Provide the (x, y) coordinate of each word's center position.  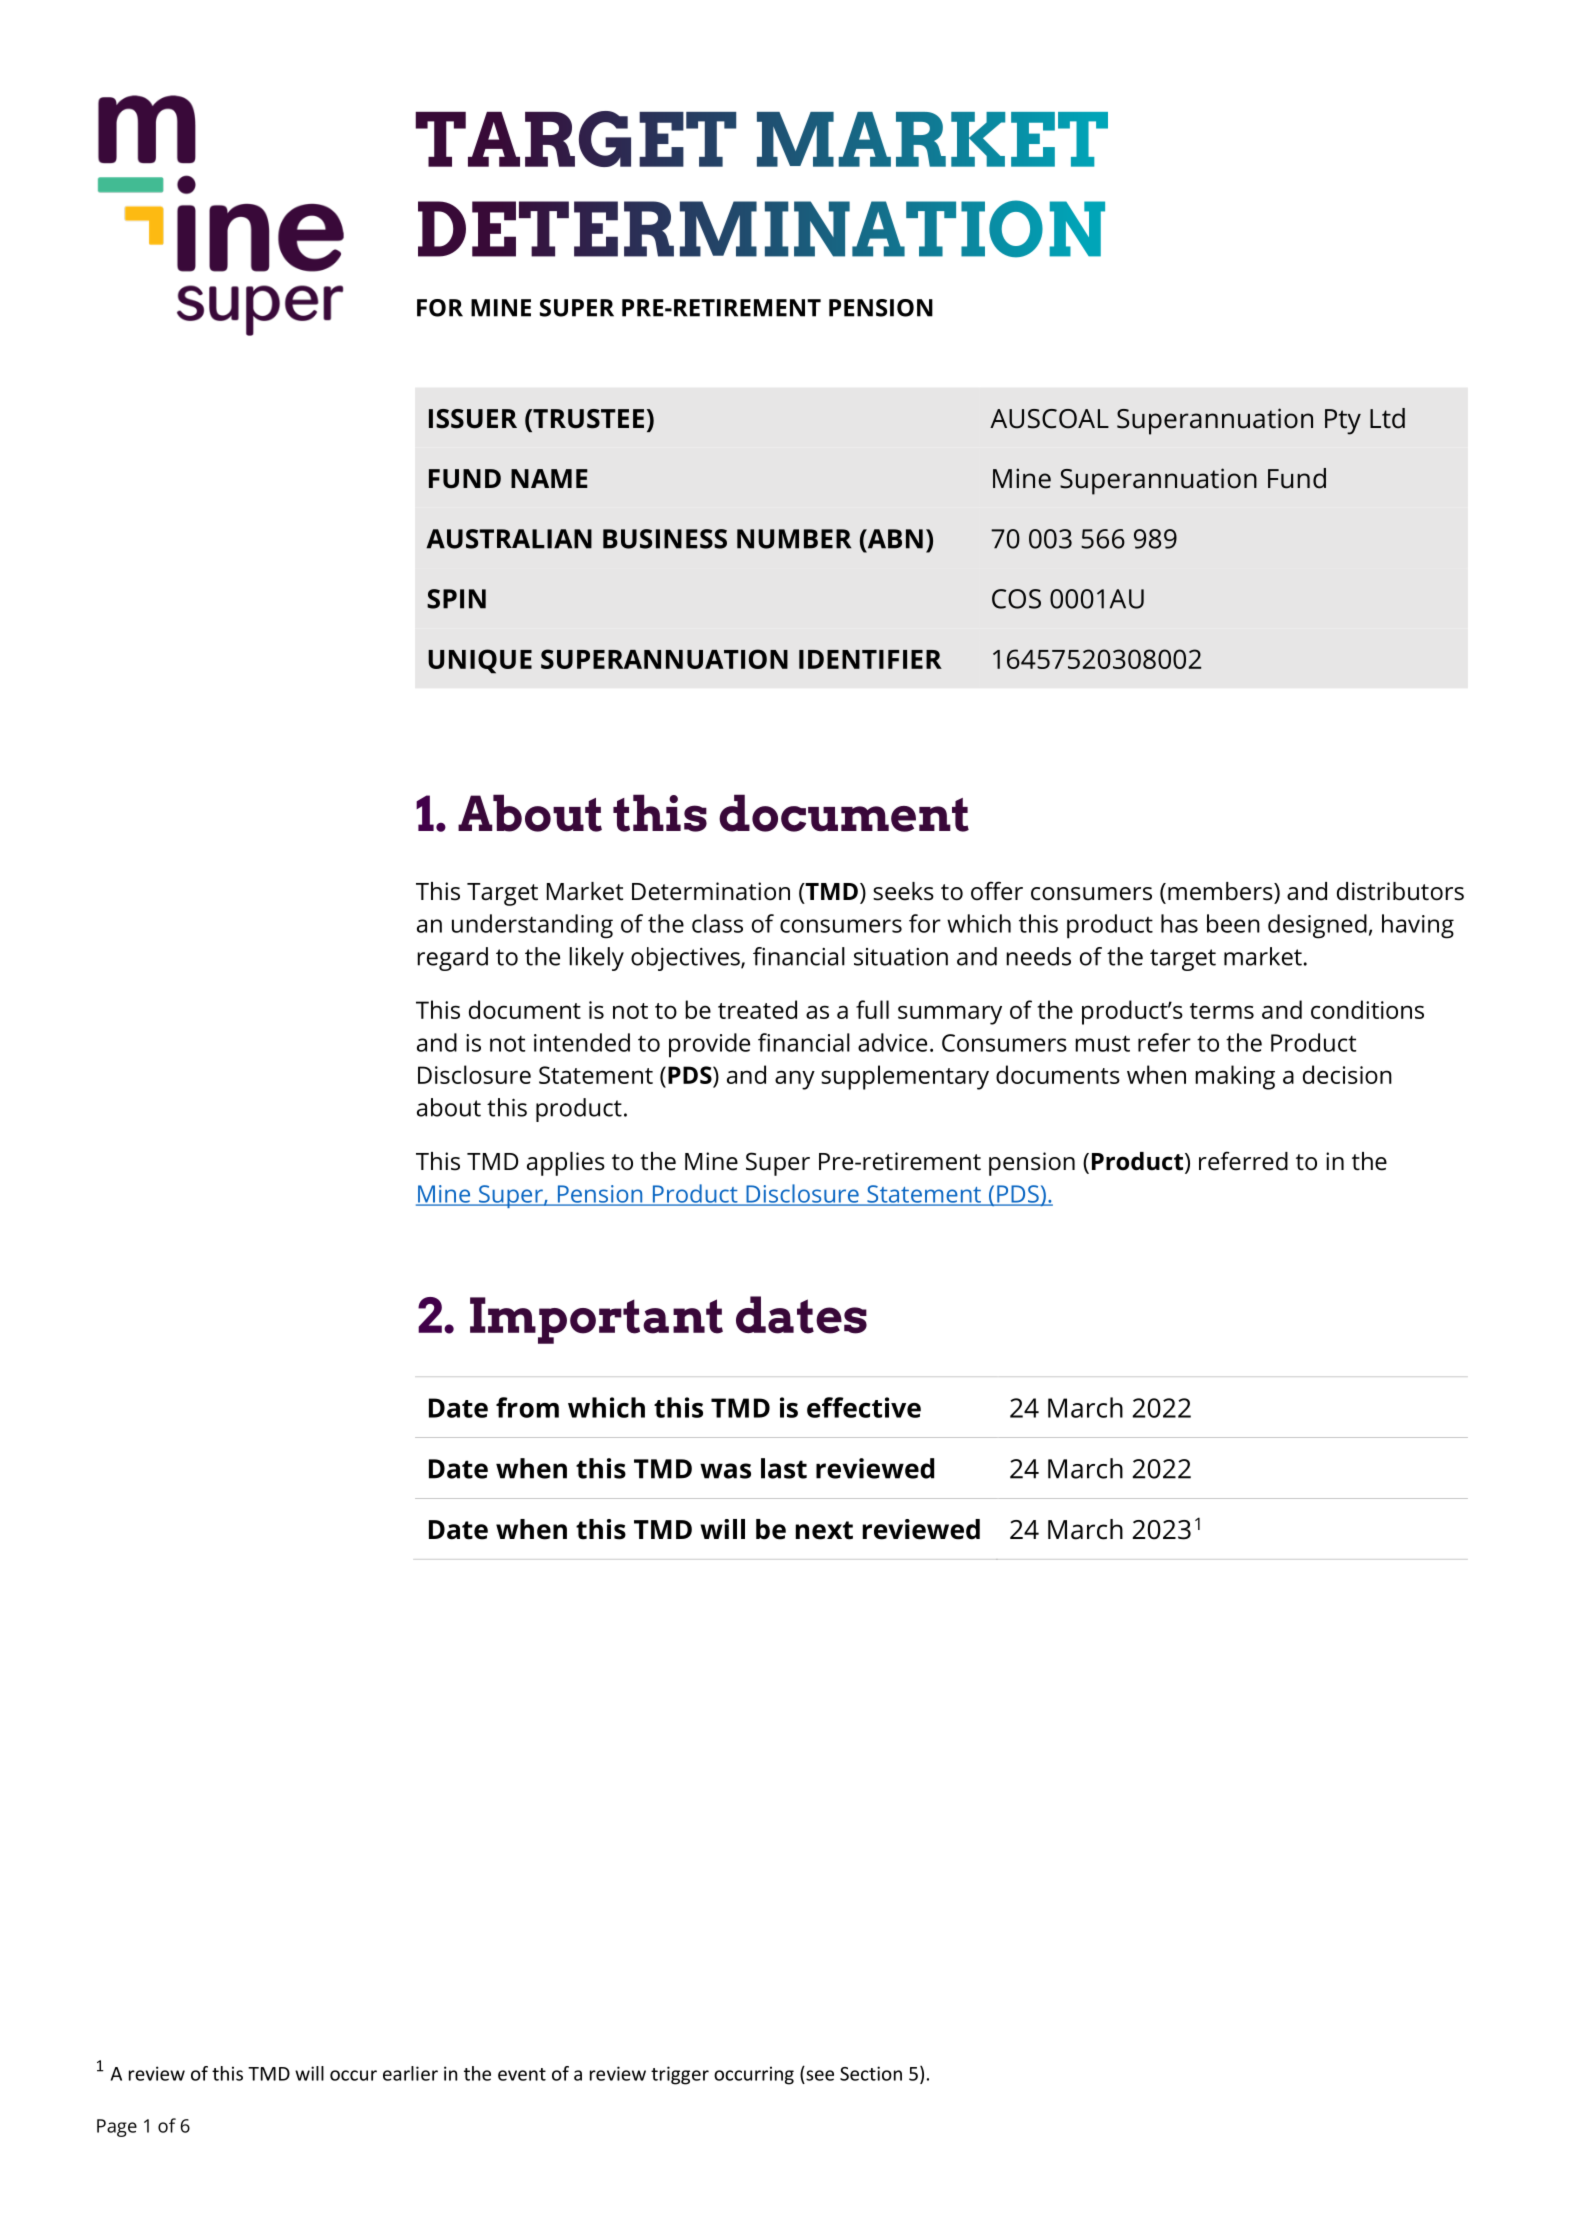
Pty (1343, 422)
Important (596, 1320)
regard (452, 959)
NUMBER (794, 539)
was (725, 1471)
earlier (410, 2073)
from (527, 1407)
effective (864, 1407)
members (1221, 891)
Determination (711, 891)
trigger (680, 2075)
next (824, 1530)
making (1235, 1077)
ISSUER (473, 419)
